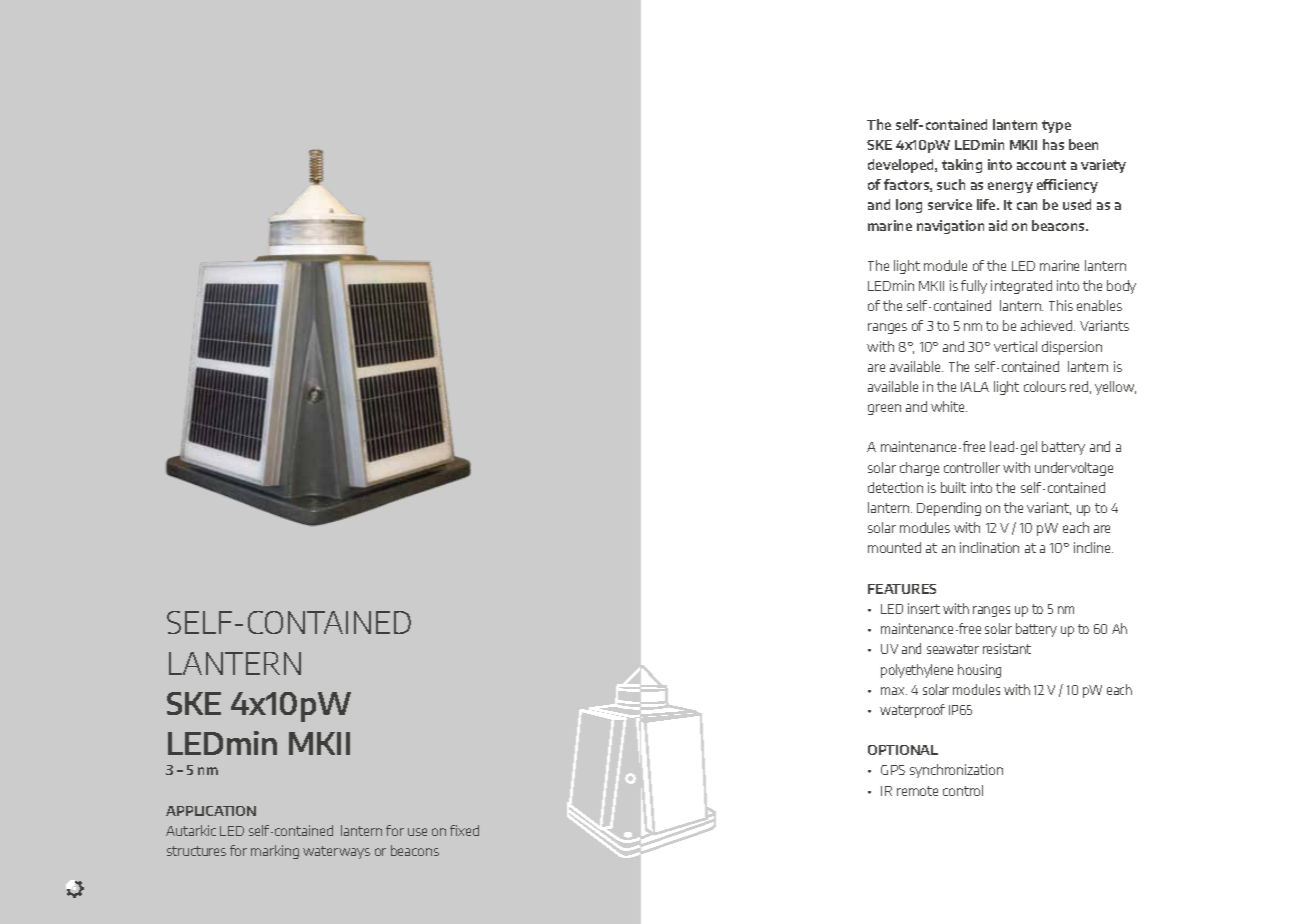  Describe the element at coordinates (1053, 144) in the image. I see `has` at that location.
